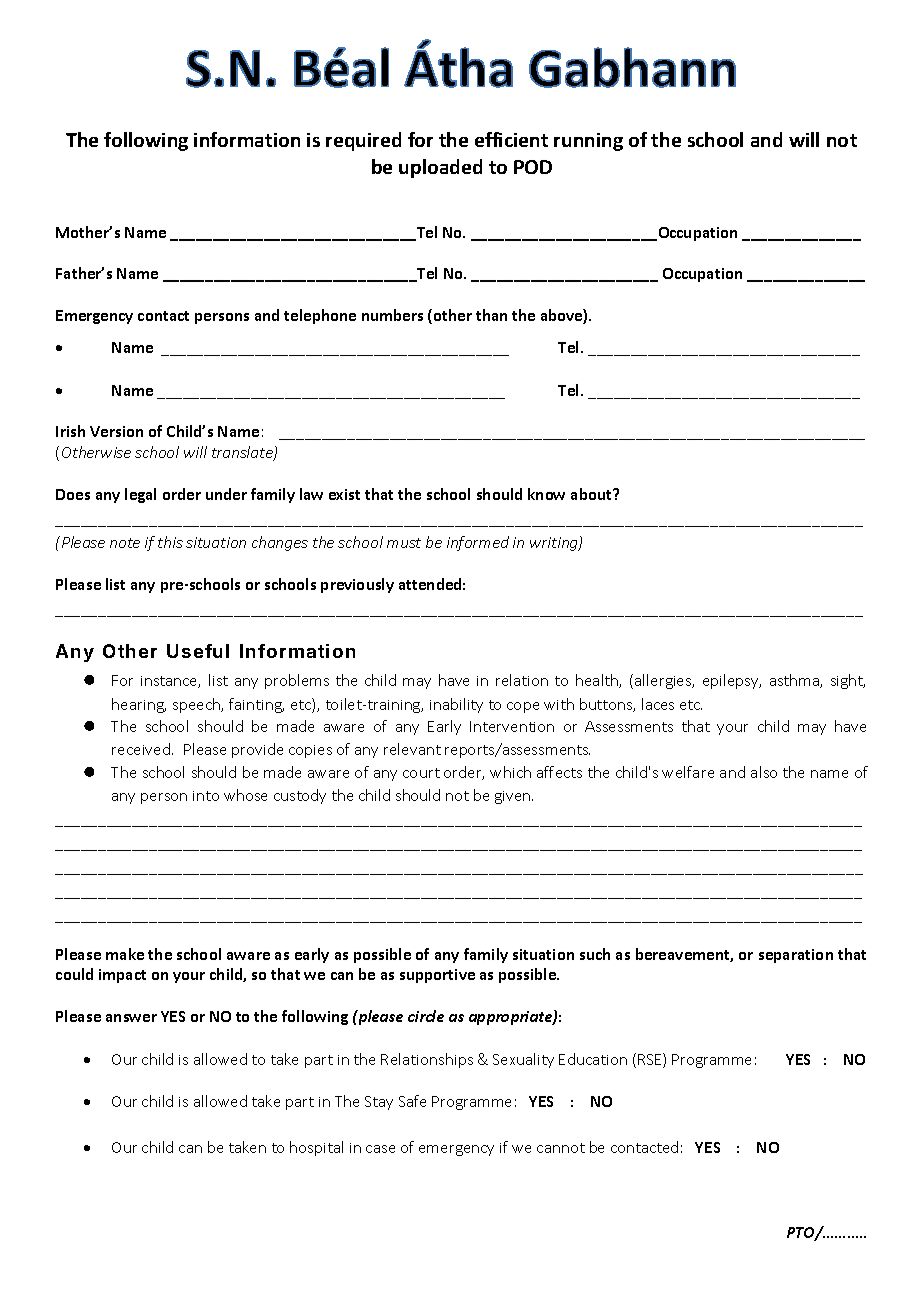  Describe the element at coordinates (514, 797) in the image. I see `given` at that location.
